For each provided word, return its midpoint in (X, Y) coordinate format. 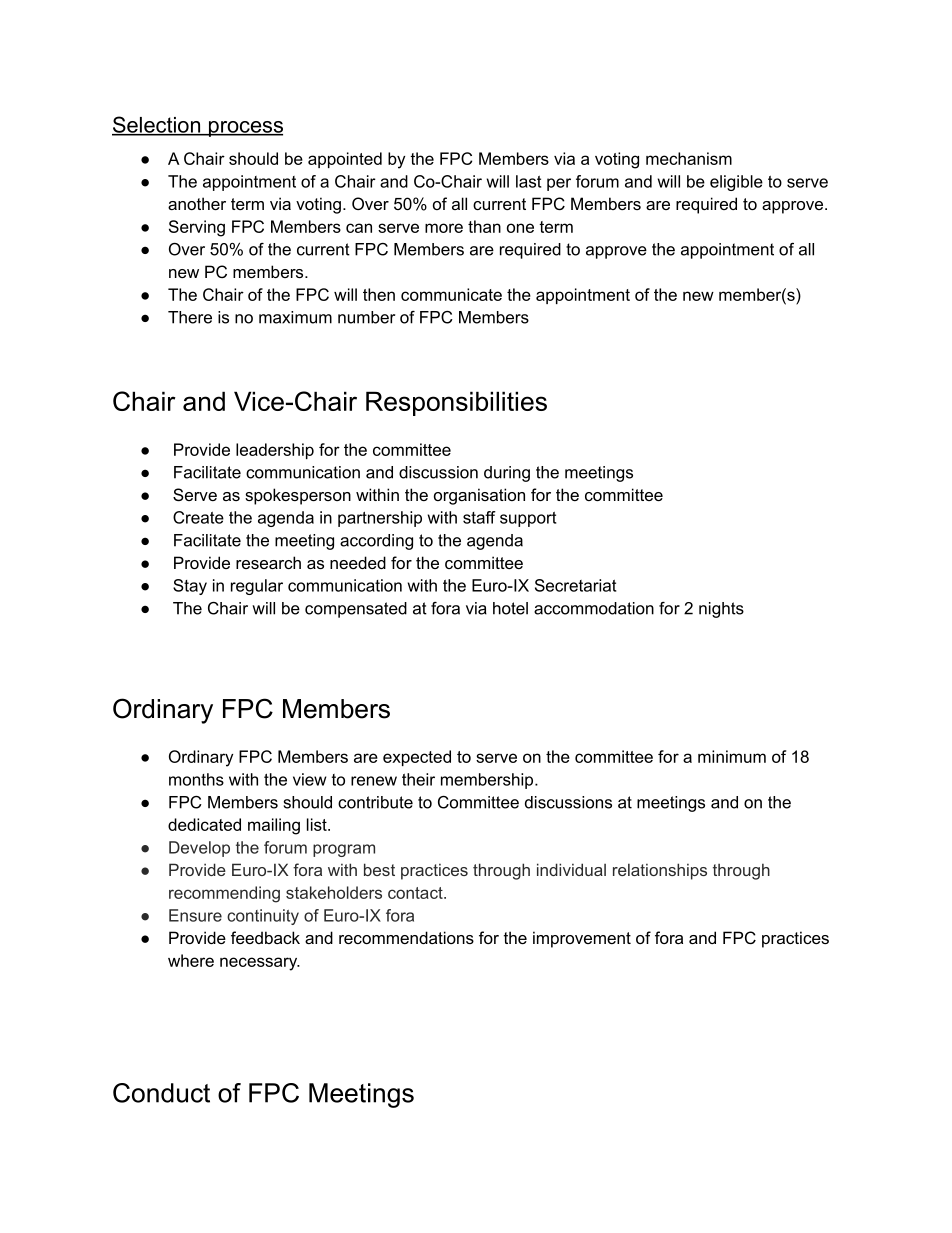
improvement (582, 939)
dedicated (204, 824)
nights (721, 610)
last (528, 181)
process (245, 129)
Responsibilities (456, 403)
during (507, 474)
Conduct (161, 1093)
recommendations (406, 937)
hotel (510, 608)
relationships (660, 871)
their (418, 779)
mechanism (689, 158)
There (190, 317)
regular (257, 587)
